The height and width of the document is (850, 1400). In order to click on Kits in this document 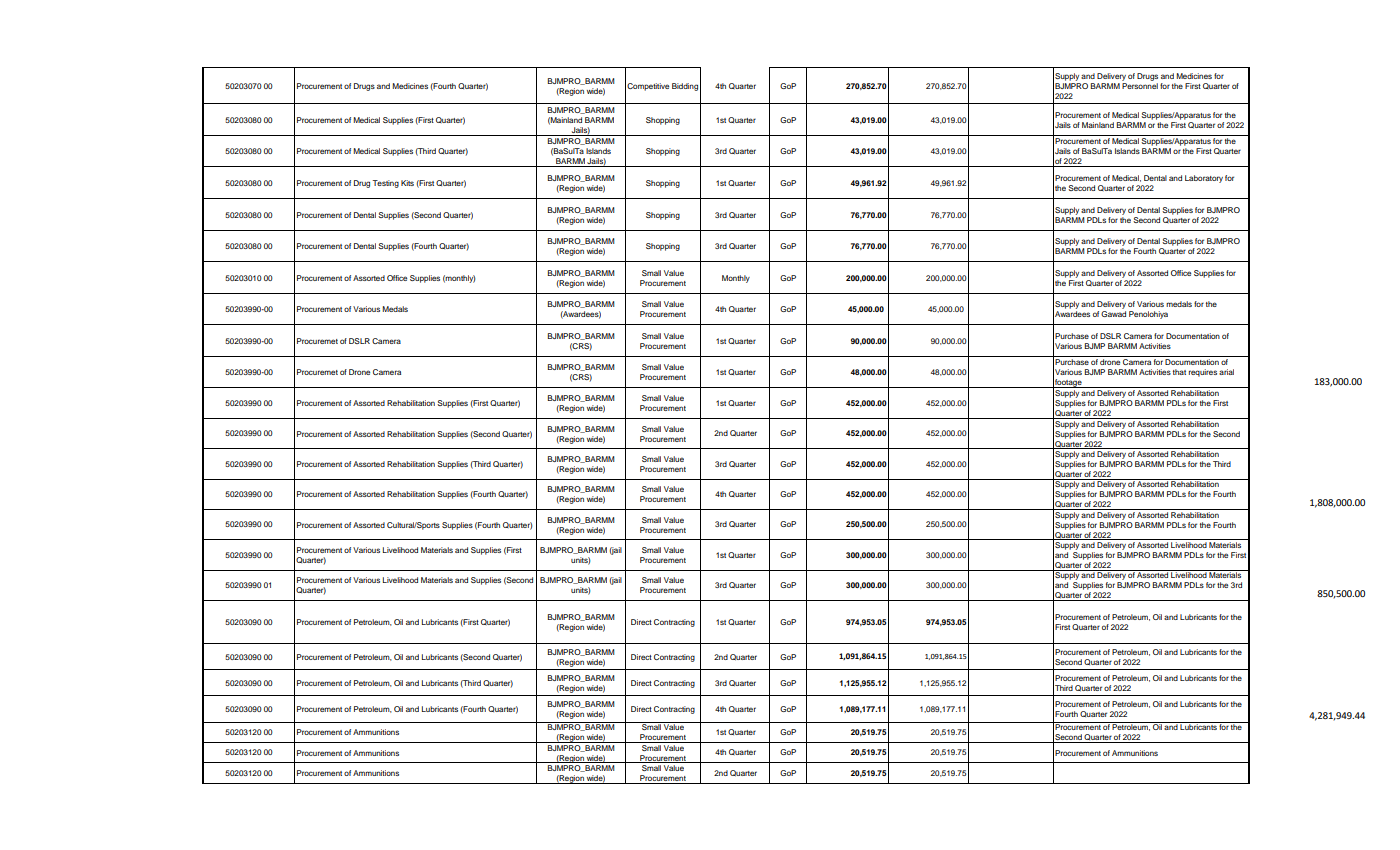, I will do `click(407, 183)`.
